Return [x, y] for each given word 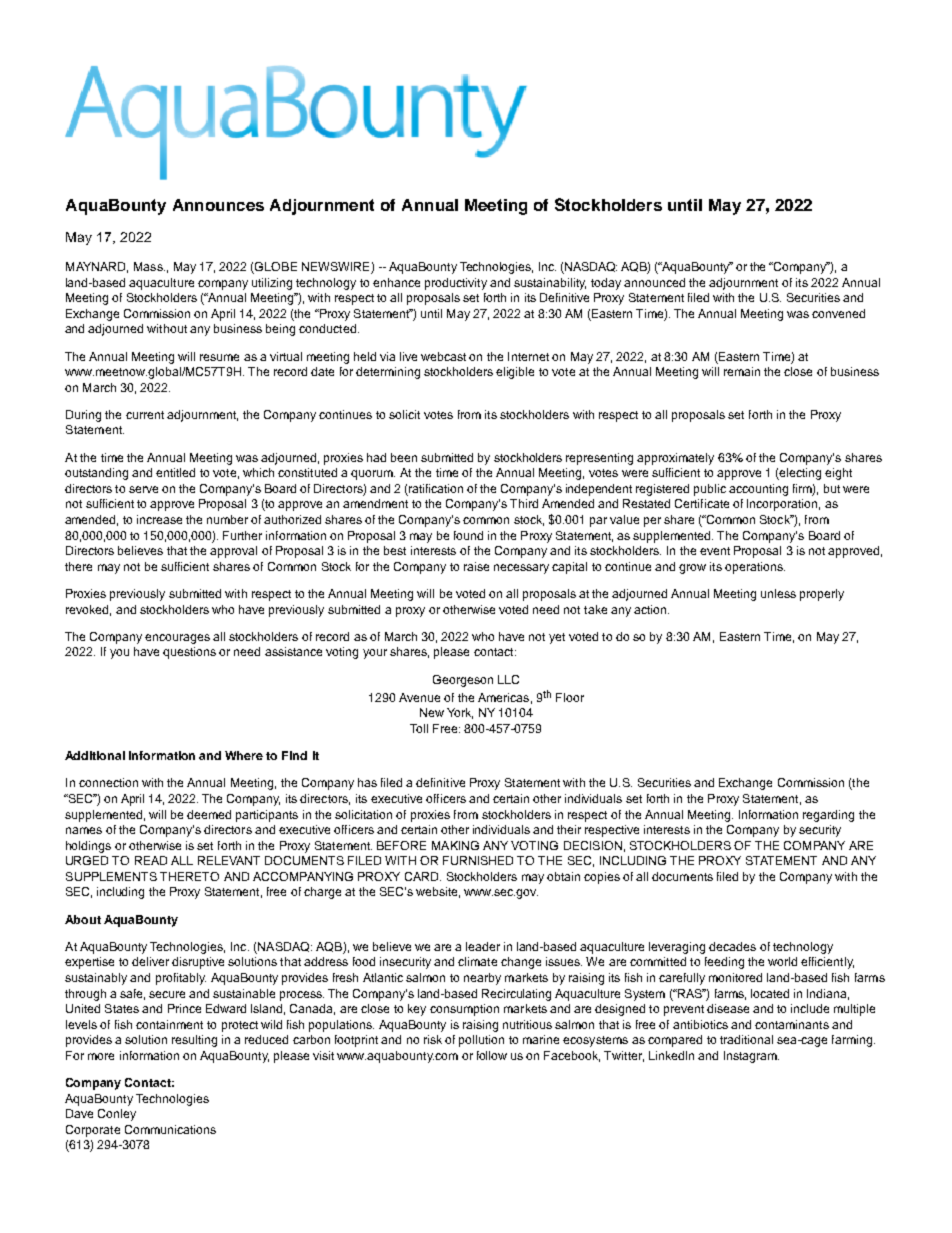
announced [654, 282]
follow [492, 1055]
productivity [456, 284]
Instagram [751, 1057]
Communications [170, 1129]
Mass [149, 266]
